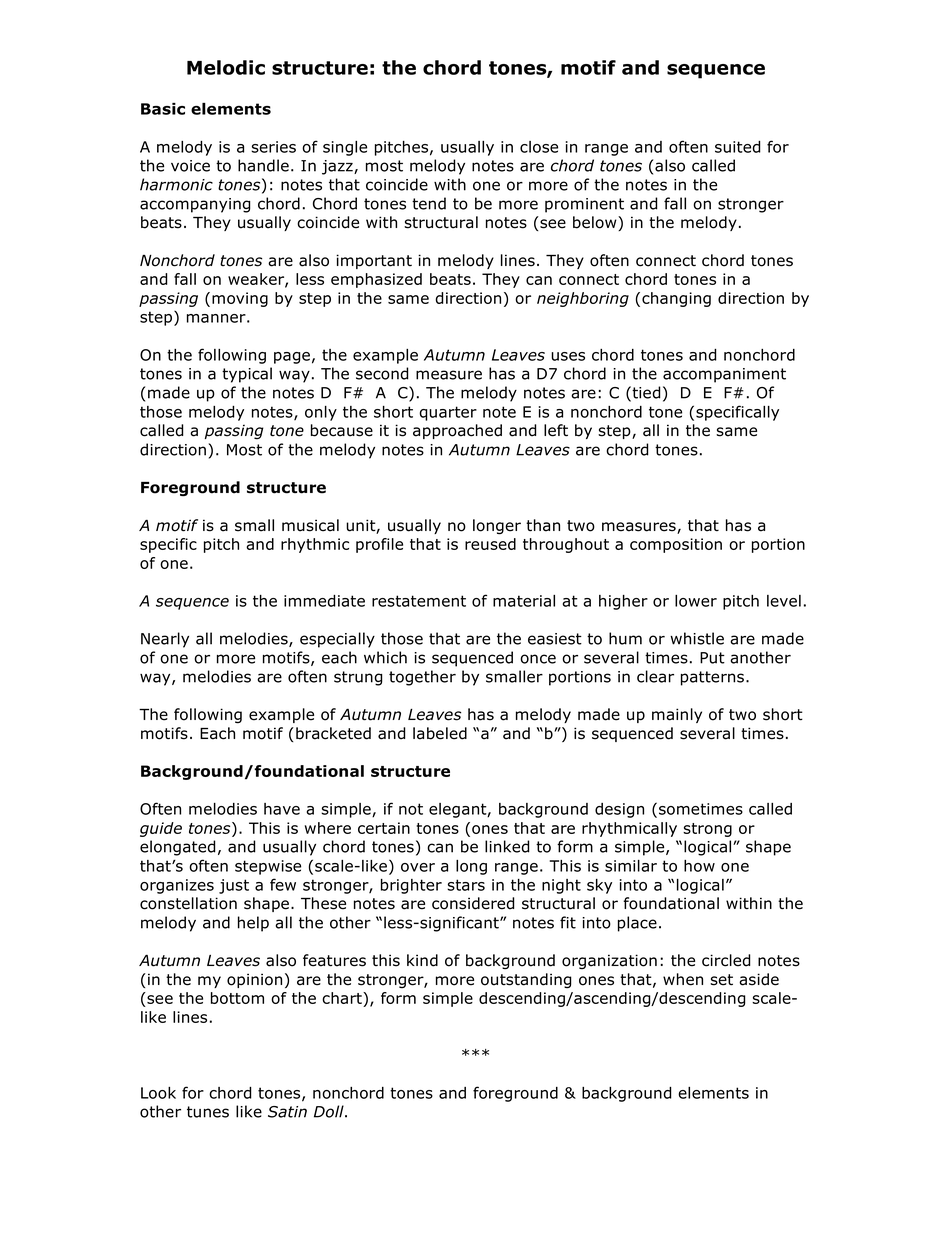 This screenshot has width=952, height=1233. What do you see at coordinates (539, 147) in the screenshot?
I see `close` at bounding box center [539, 147].
